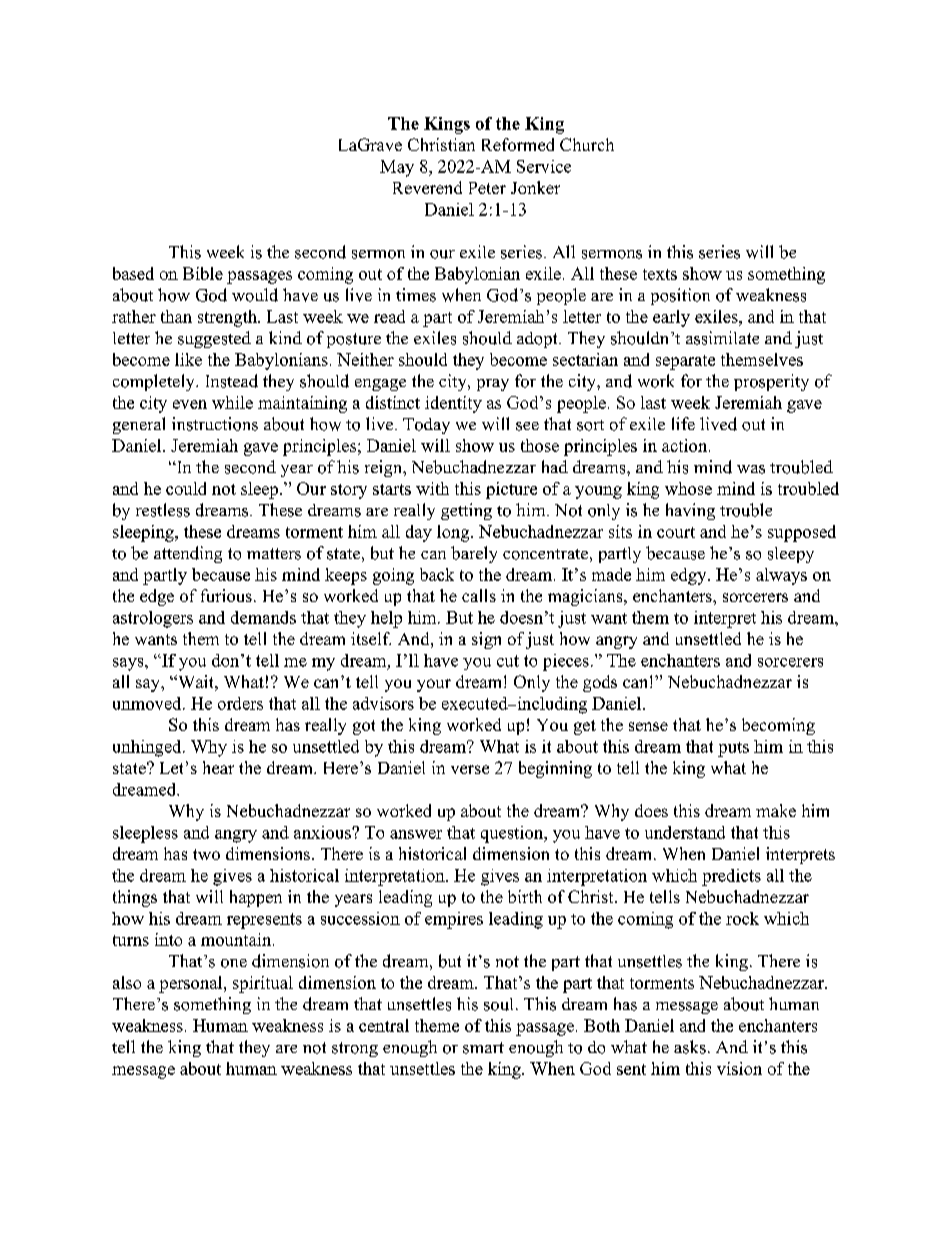 This image has height=1233, width=952. Describe the element at coordinates (203, 273) in the image. I see `Bible` at that location.
